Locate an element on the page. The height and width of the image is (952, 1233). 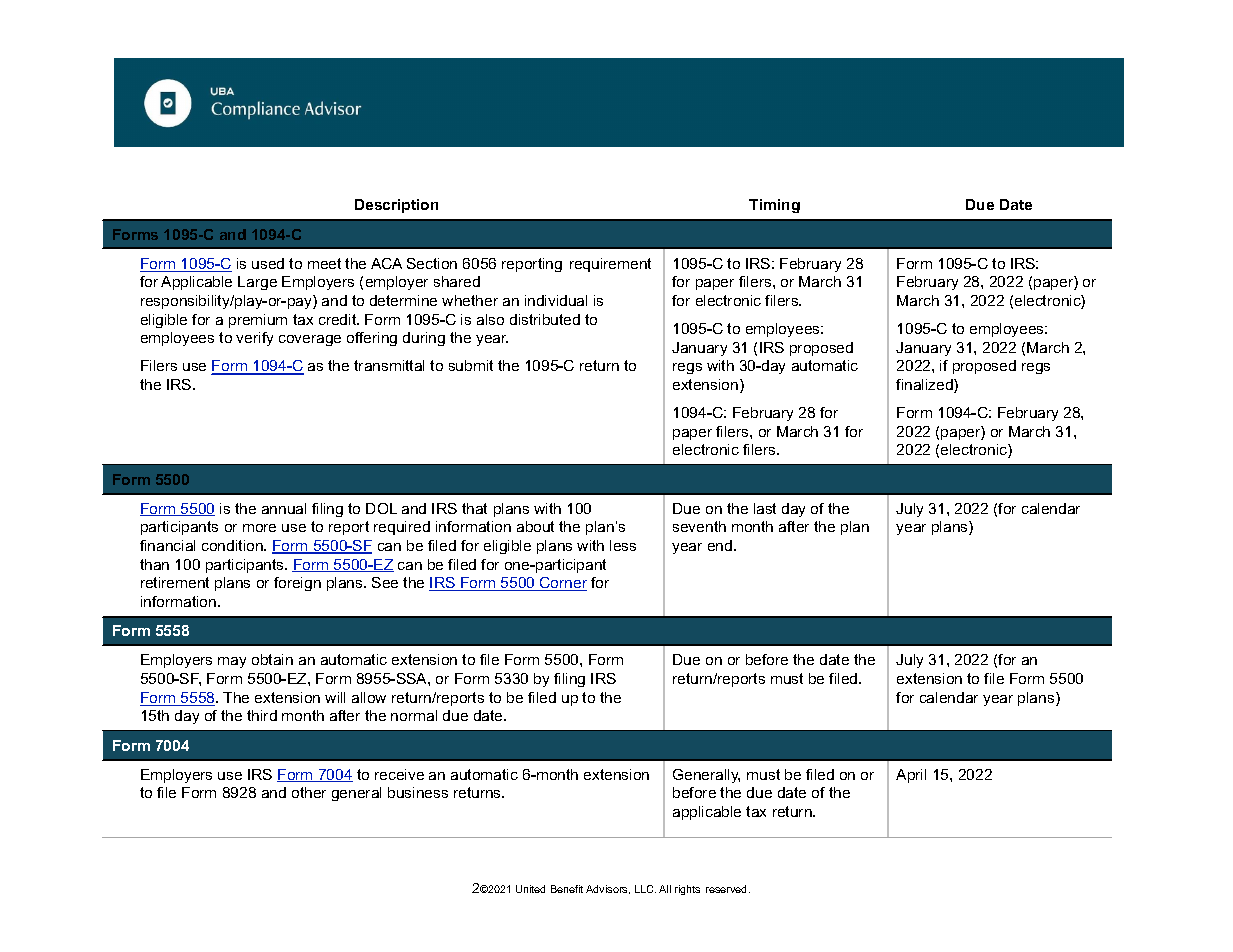
annual is located at coordinates (284, 508).
